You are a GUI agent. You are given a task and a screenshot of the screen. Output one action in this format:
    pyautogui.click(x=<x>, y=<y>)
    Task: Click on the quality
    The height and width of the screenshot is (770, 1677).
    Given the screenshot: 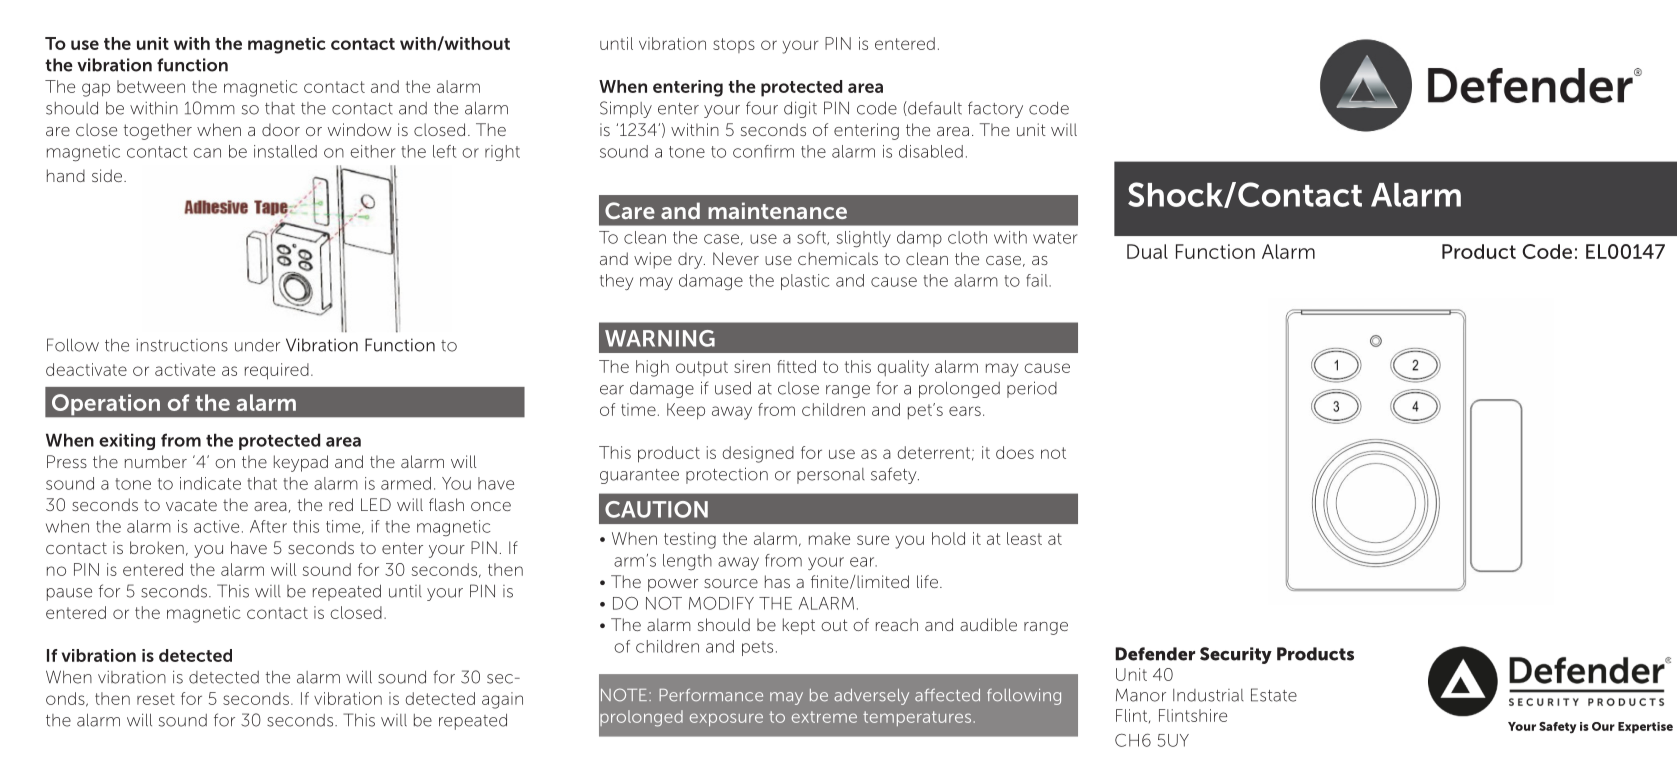 What is the action you would take?
    pyautogui.click(x=903, y=368)
